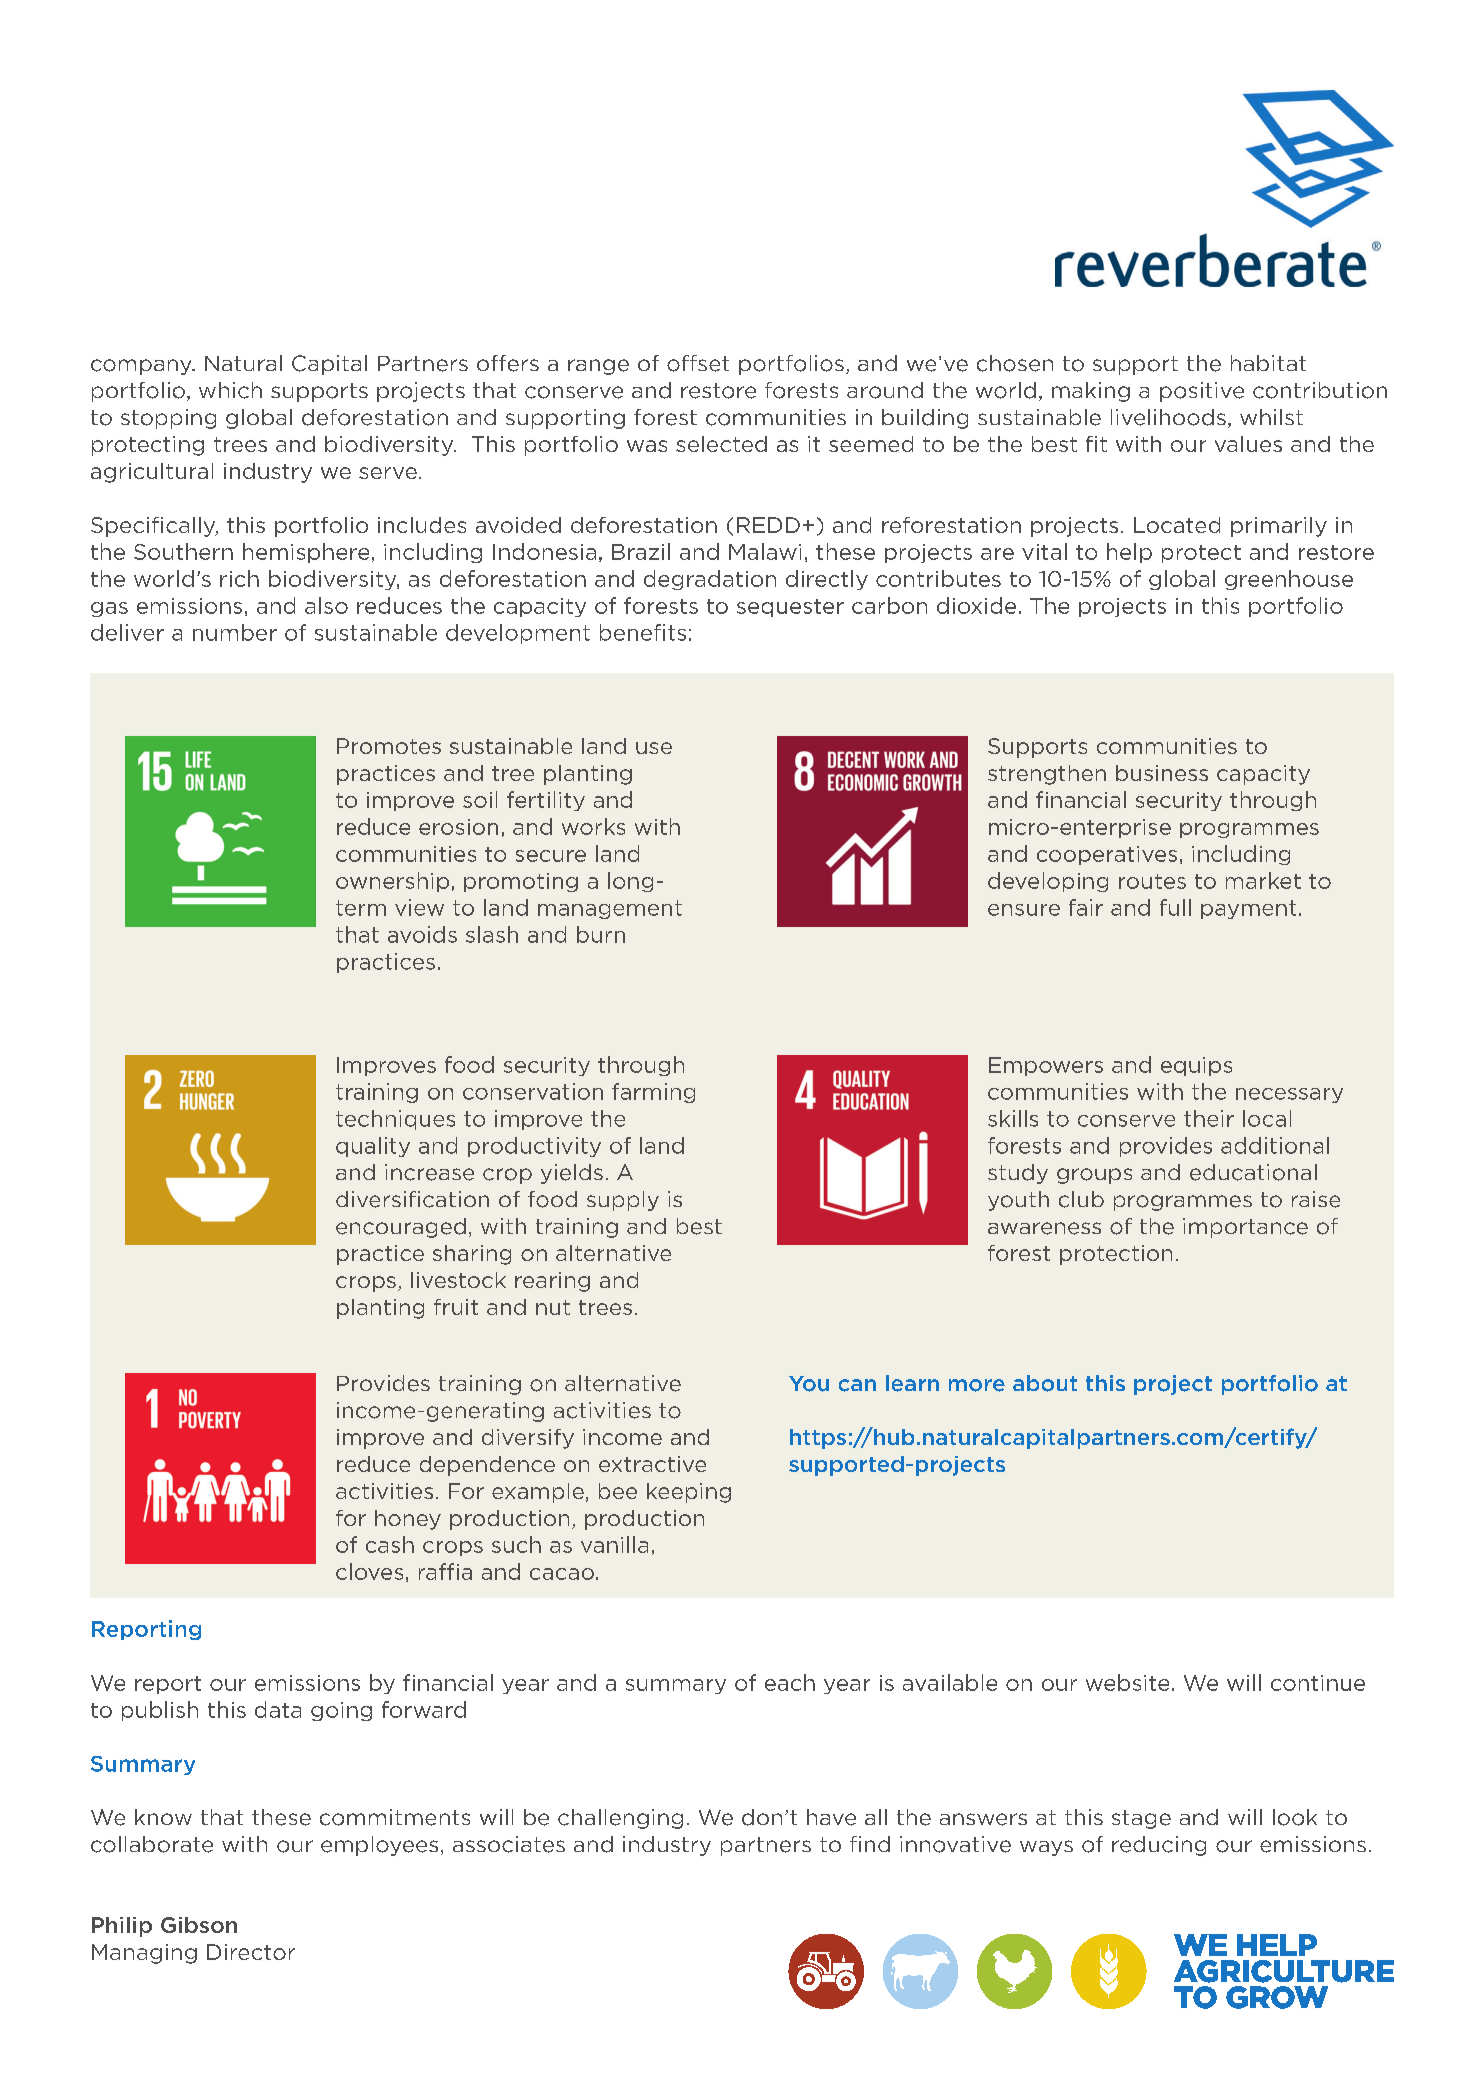  Describe the element at coordinates (1168, 417) in the screenshot. I see `livelihoods` at that location.
